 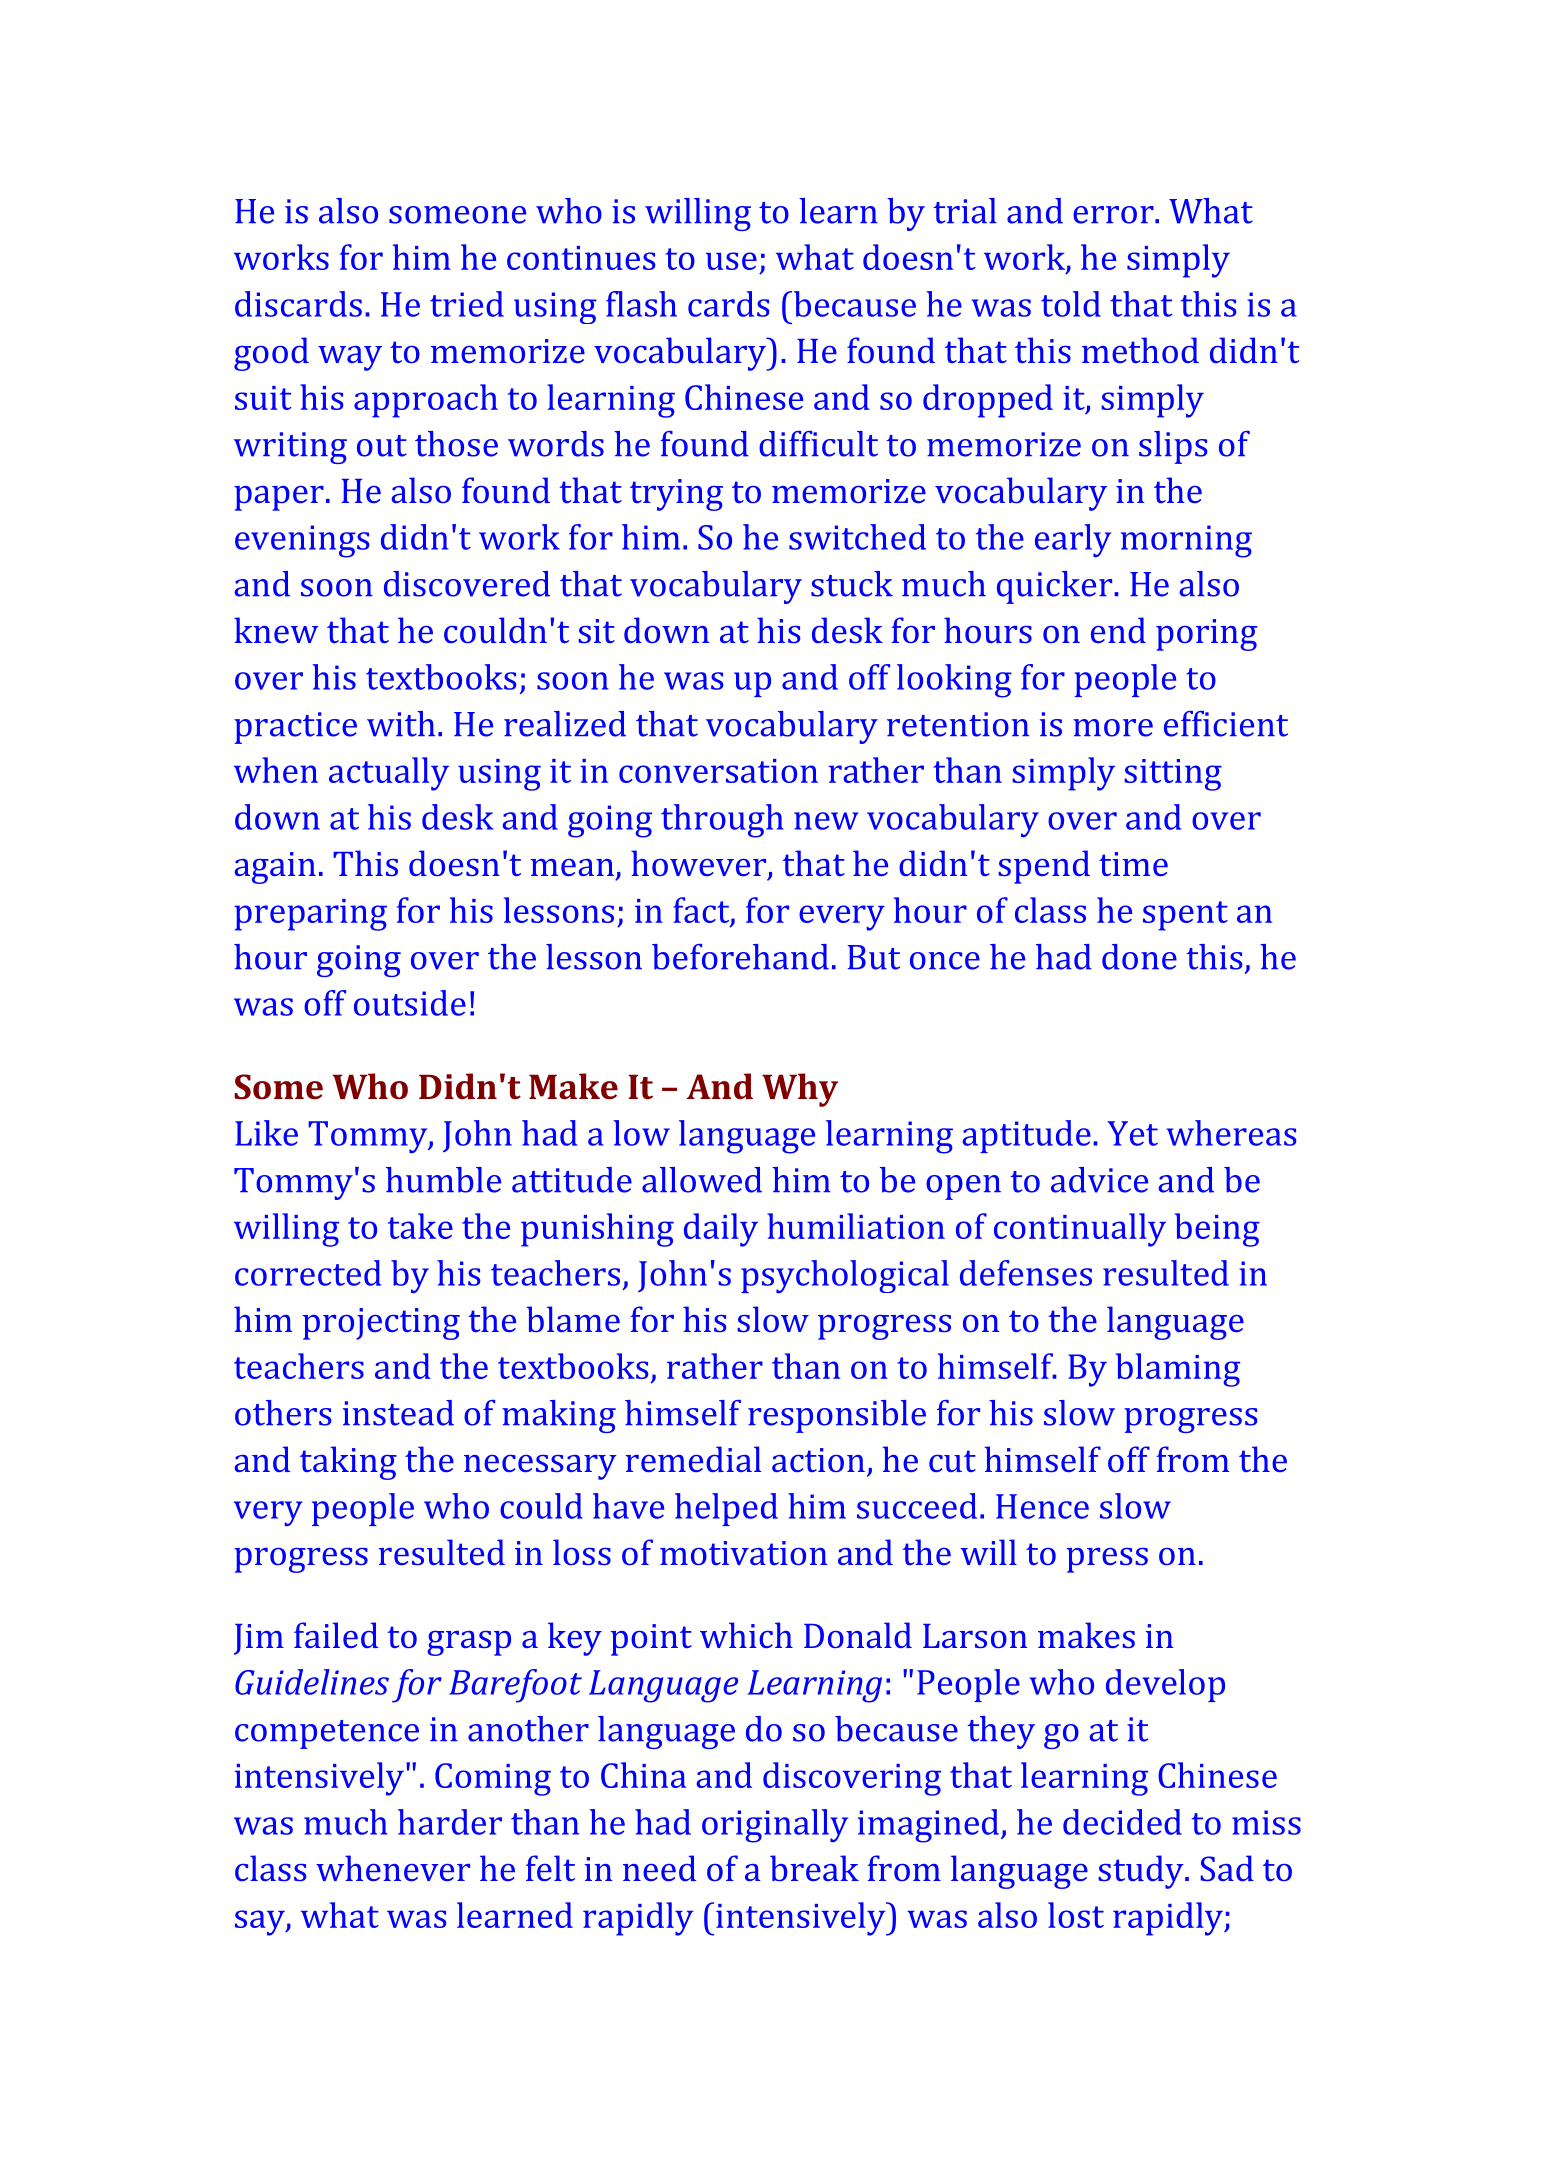 I want to click on actually, so click(x=389, y=774).
